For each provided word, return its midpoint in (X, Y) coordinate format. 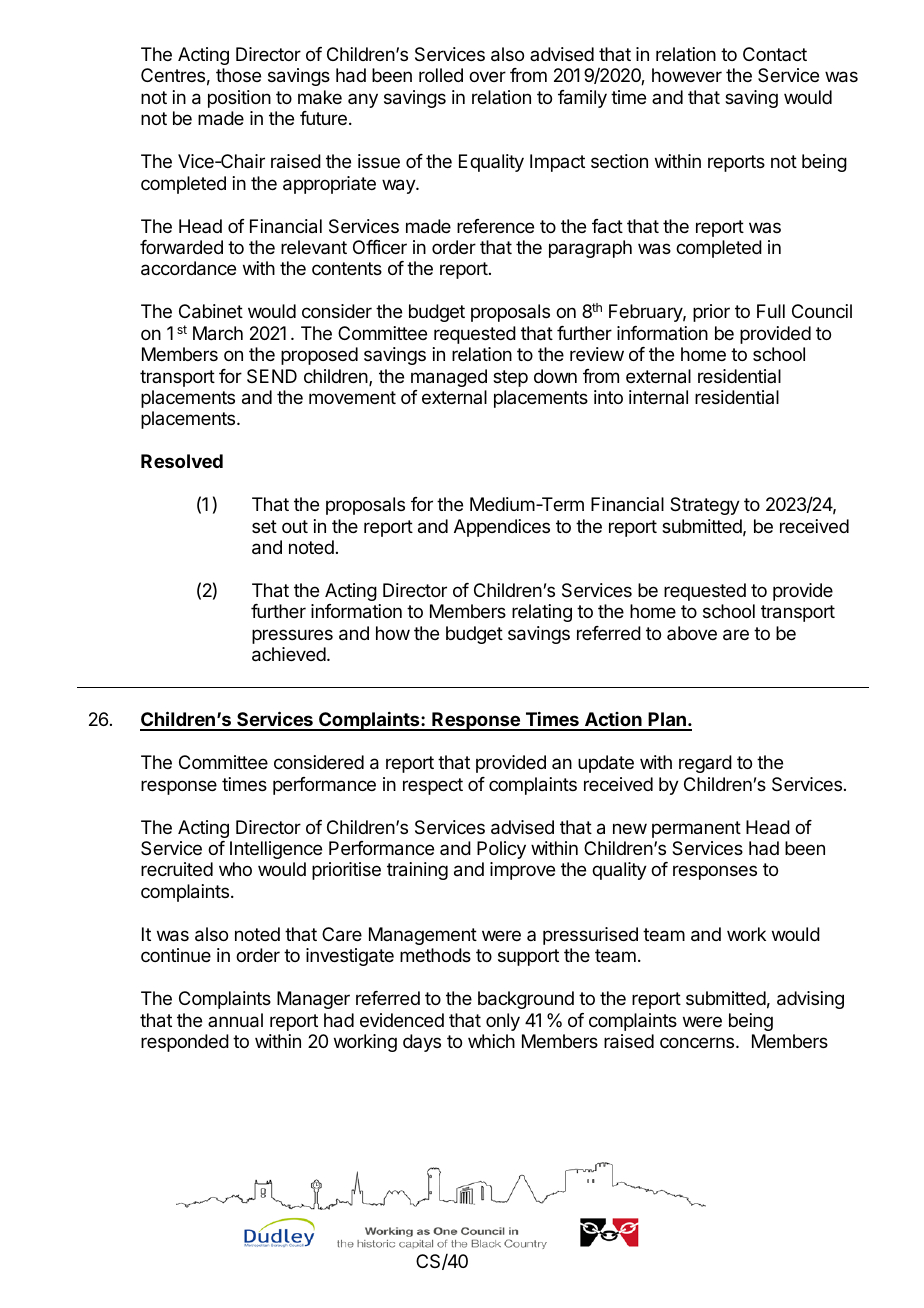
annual (235, 1020)
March (218, 333)
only (503, 1022)
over (487, 76)
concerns (698, 1042)
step (510, 378)
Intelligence (276, 850)
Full (771, 311)
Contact (775, 54)
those (238, 75)
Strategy (705, 506)
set (264, 526)
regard (705, 764)
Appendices (502, 528)
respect (433, 786)
